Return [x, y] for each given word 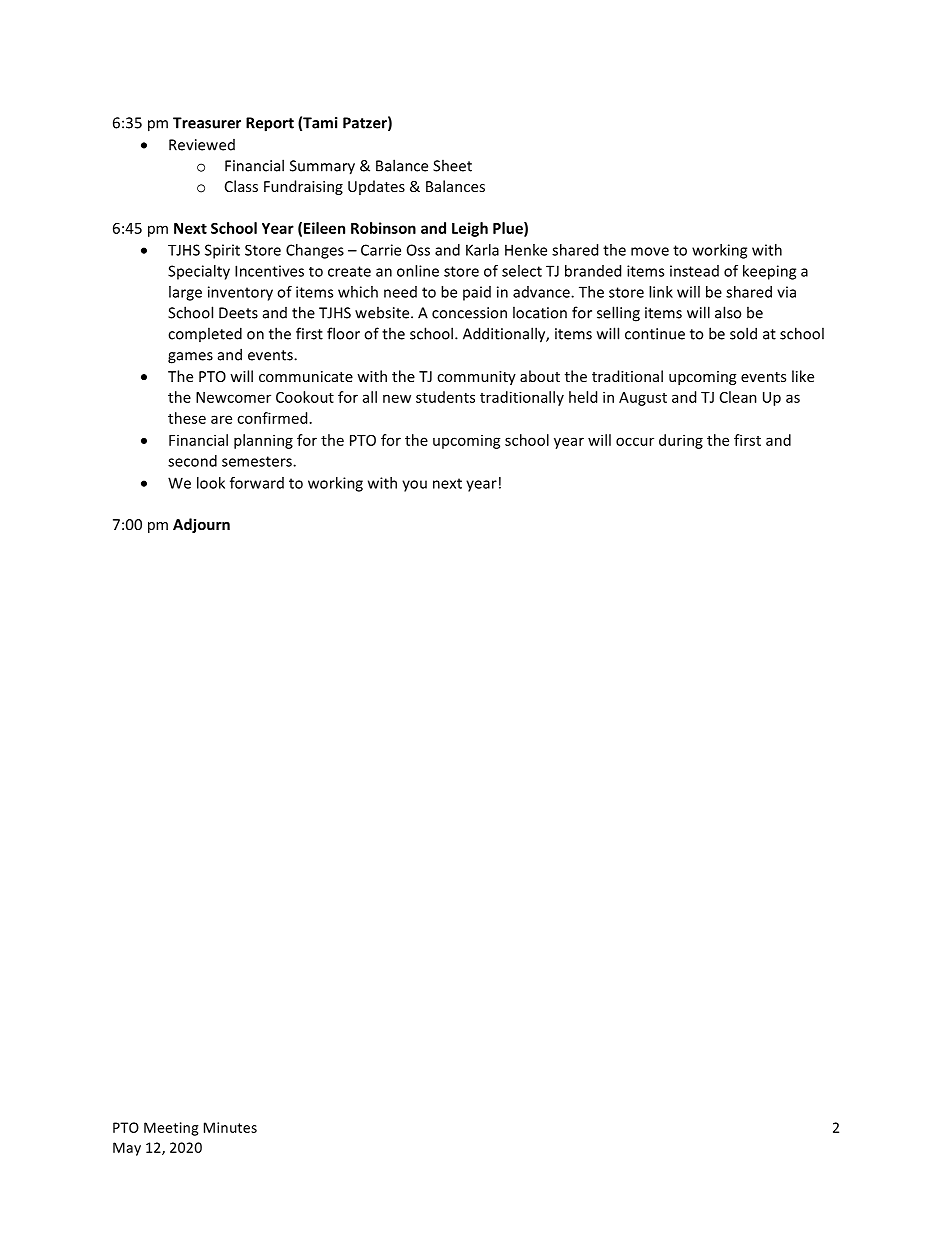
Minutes [230, 1127]
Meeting [171, 1129]
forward [257, 483]
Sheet [452, 165]
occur [635, 441]
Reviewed [202, 145]
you [414, 486]
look [211, 483]
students [445, 397]
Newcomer [233, 397]
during [681, 441]
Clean [738, 397]
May [127, 1149]
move [650, 251]
